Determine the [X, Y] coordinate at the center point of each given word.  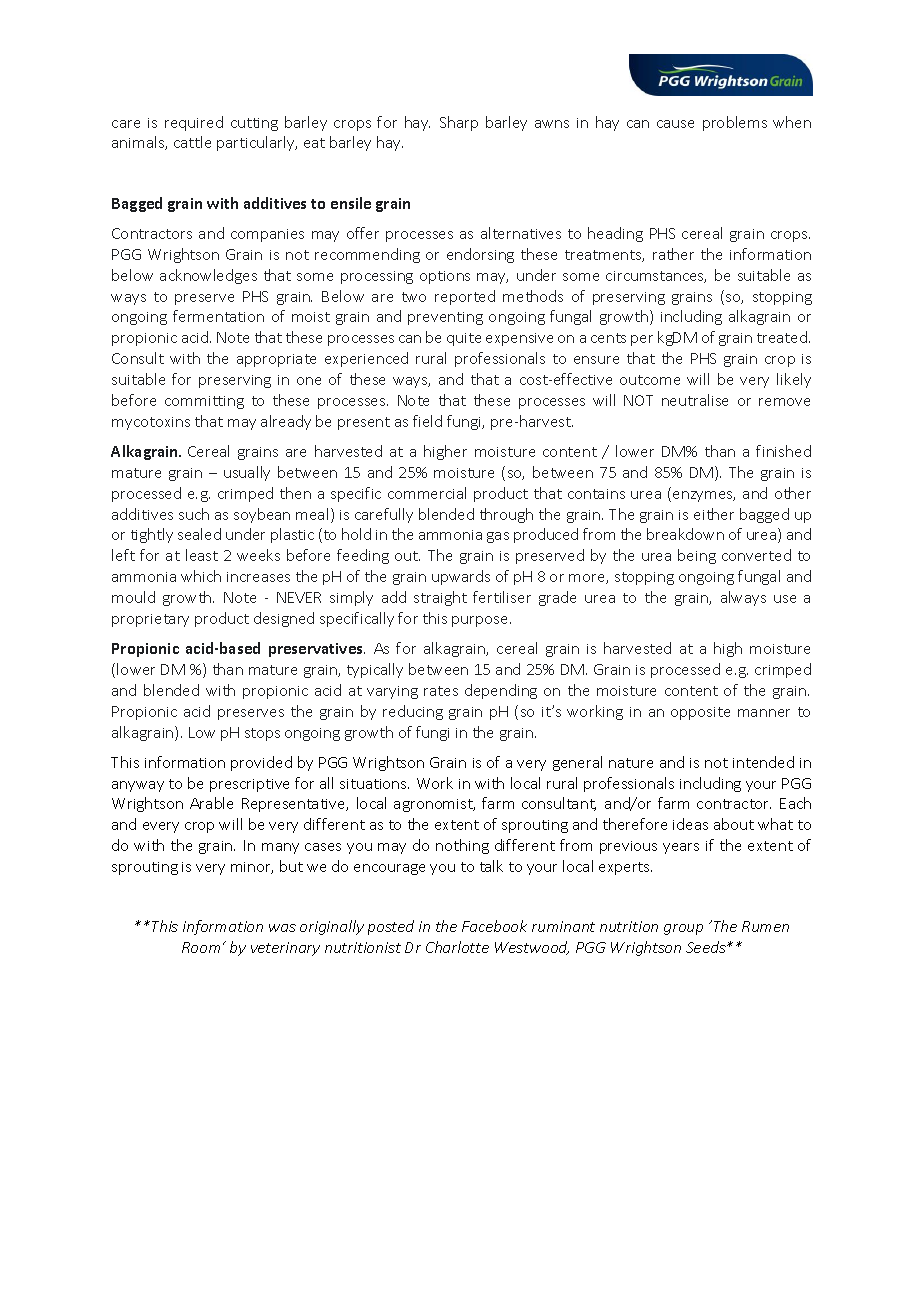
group [683, 929]
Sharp [459, 123]
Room [201, 947]
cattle [192, 142]
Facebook [494, 926]
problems [735, 123]
